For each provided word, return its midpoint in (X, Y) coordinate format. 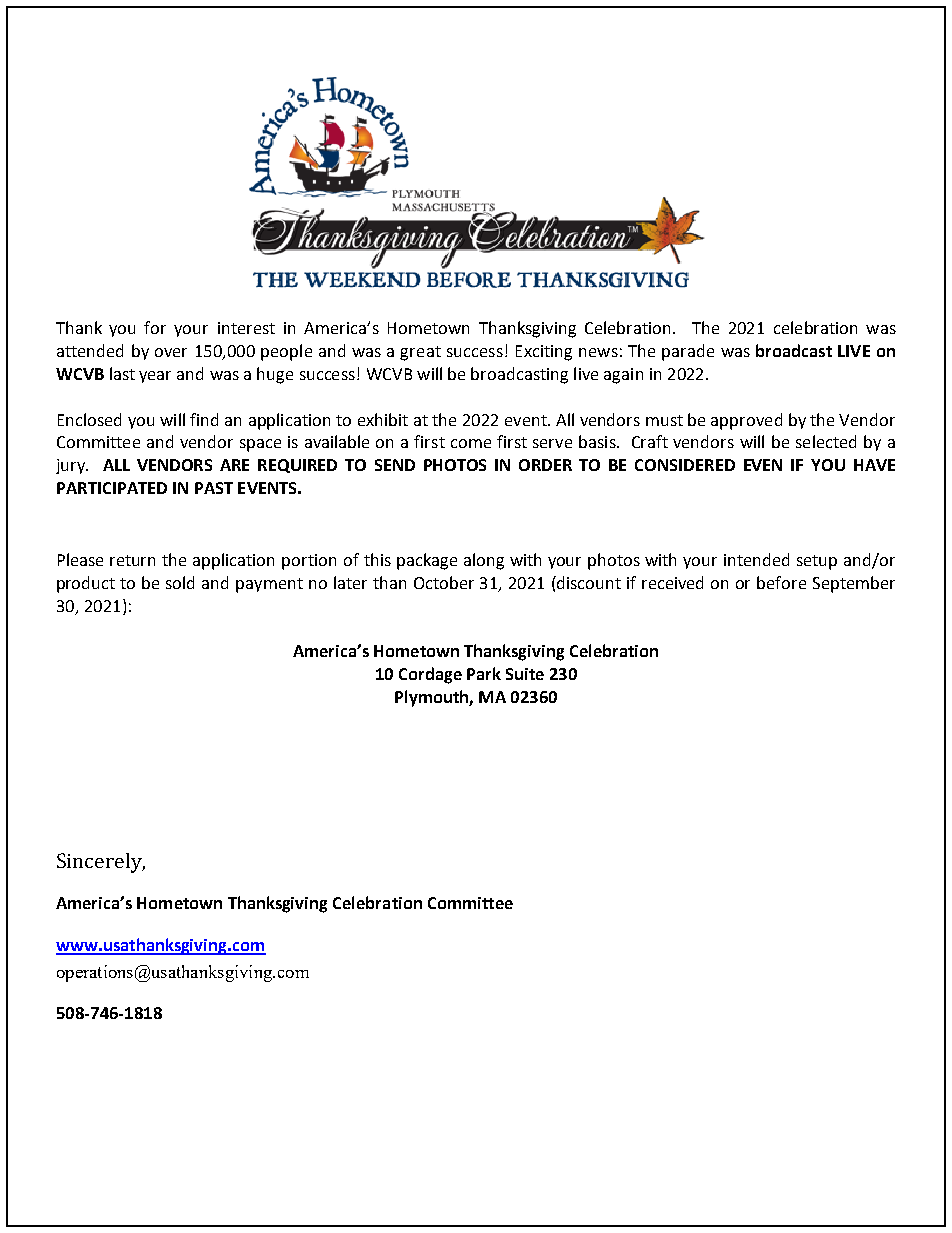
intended (756, 559)
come (471, 443)
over (171, 352)
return (132, 560)
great (420, 353)
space (260, 445)
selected (826, 441)
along (484, 561)
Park (484, 673)
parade (688, 352)
